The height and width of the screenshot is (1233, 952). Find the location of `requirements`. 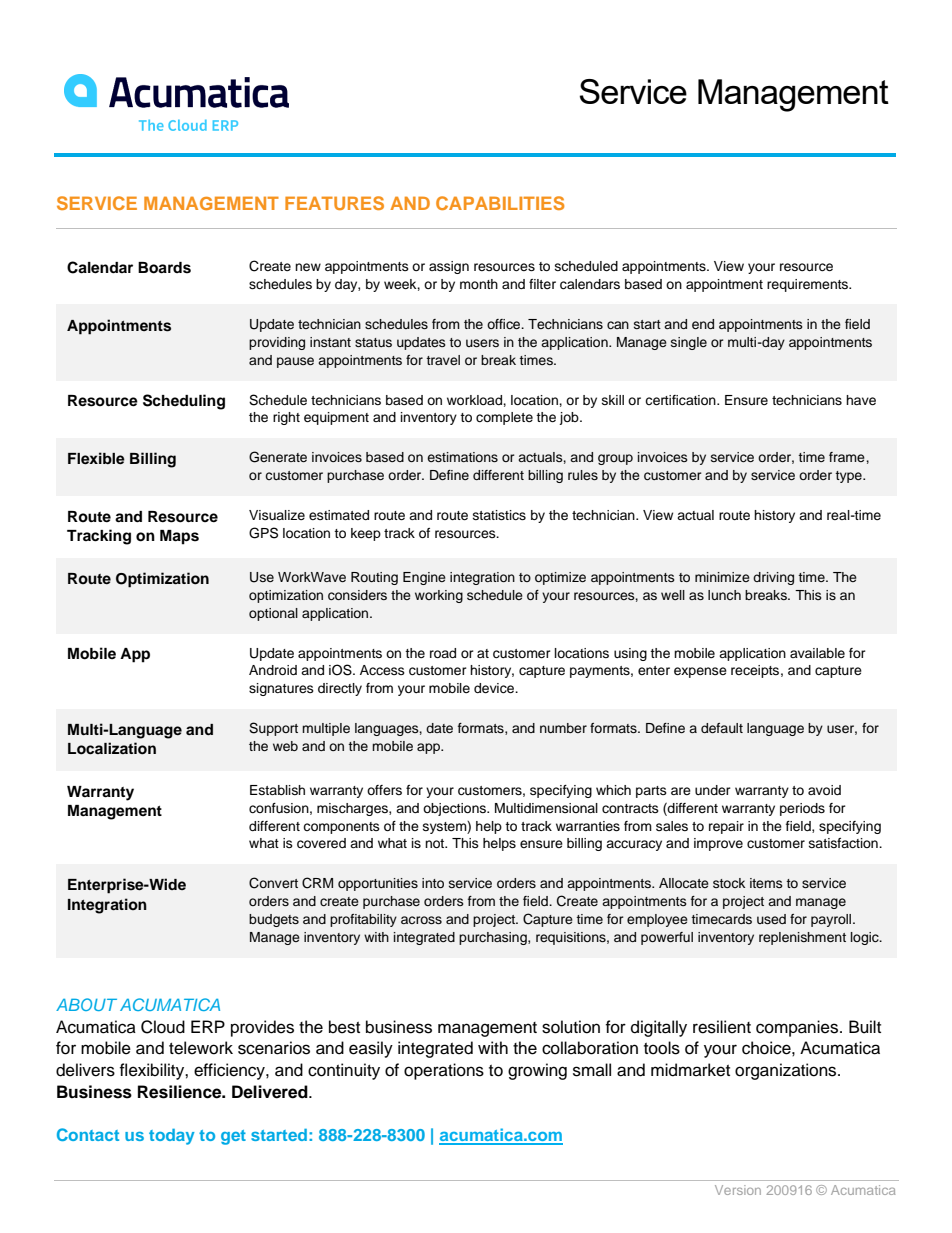

requirements is located at coordinates (809, 285).
